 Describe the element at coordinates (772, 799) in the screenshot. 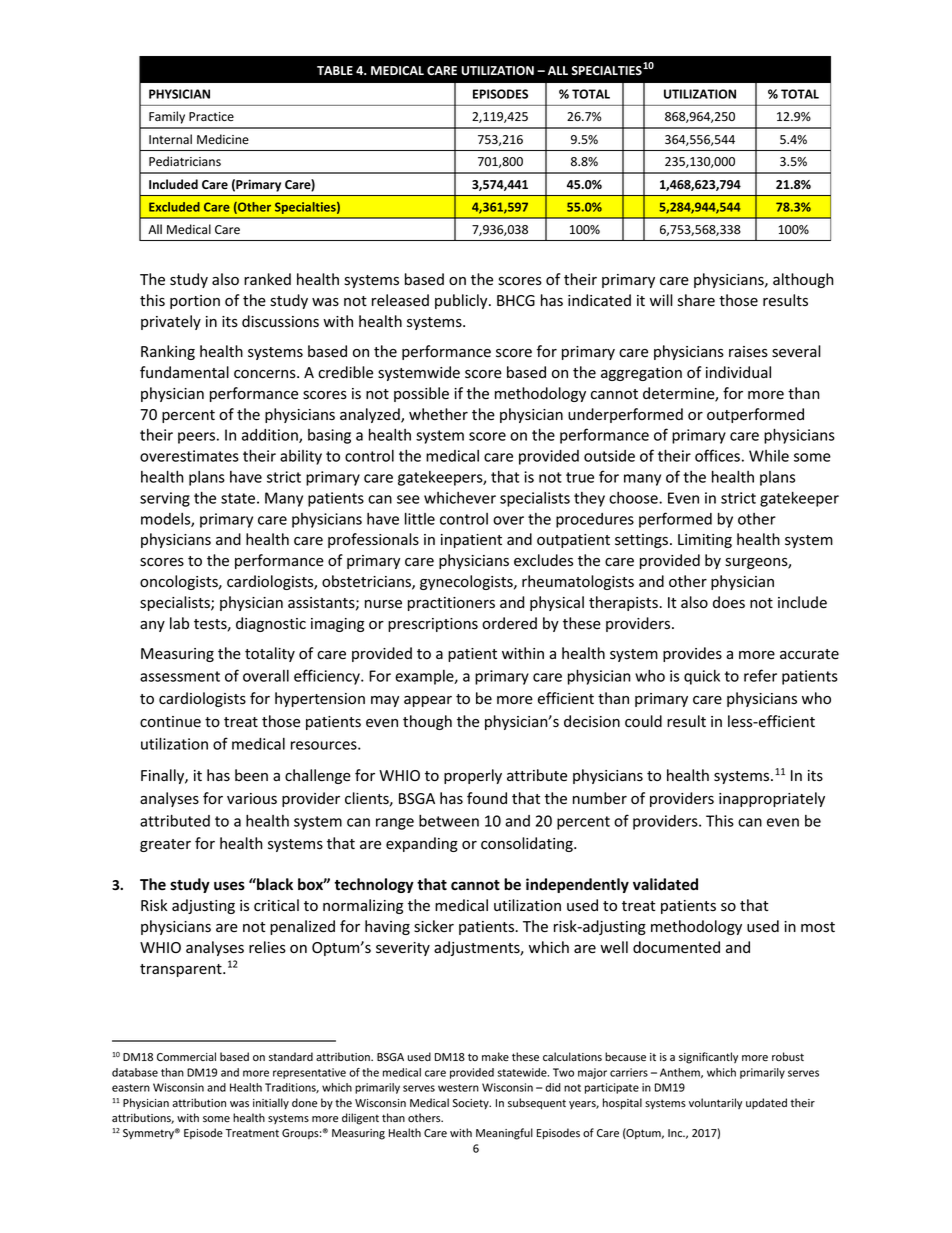

I see `inappropriately` at that location.
